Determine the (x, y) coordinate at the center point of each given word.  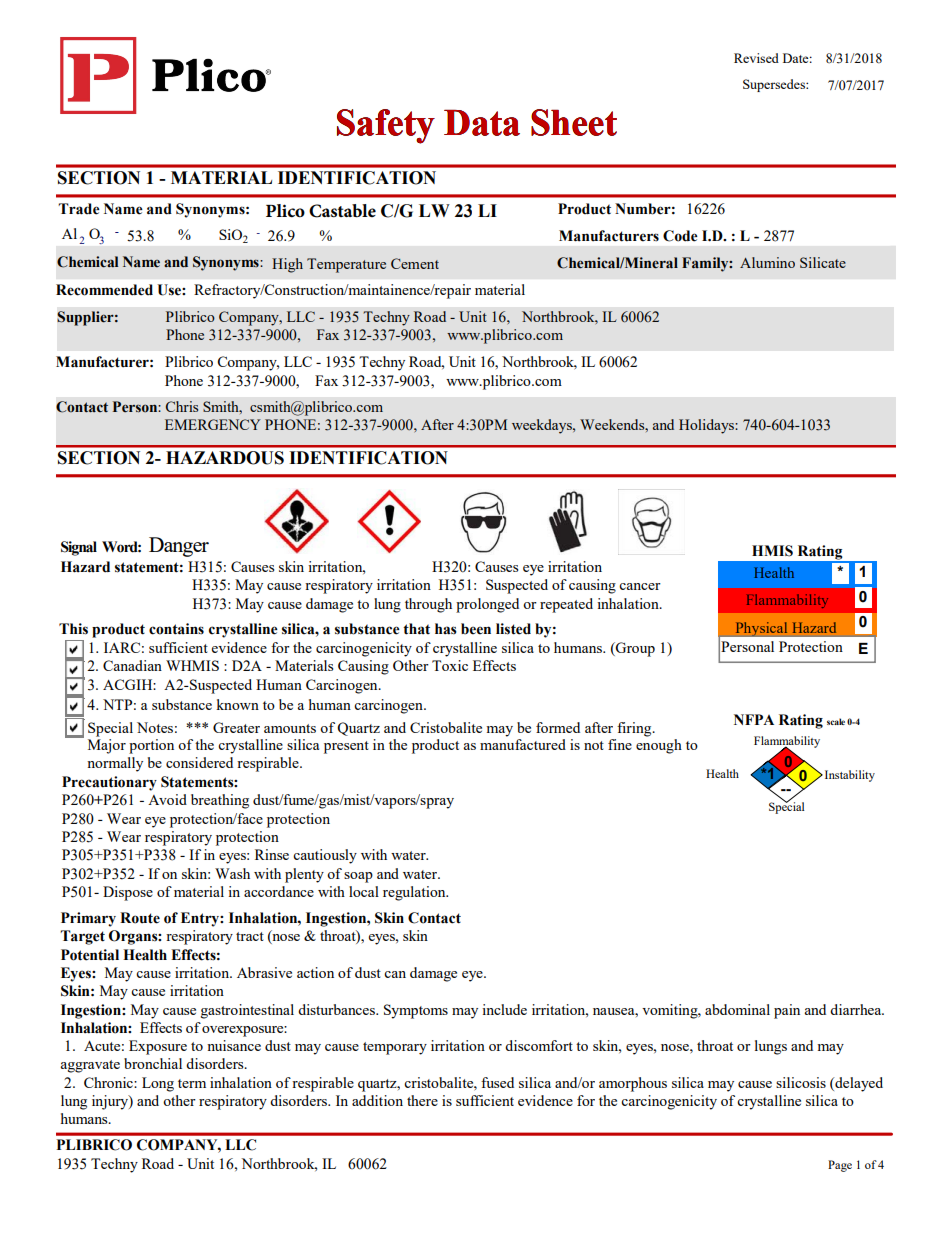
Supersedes (775, 85)
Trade (79, 209)
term (192, 1083)
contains (176, 629)
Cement (415, 263)
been (476, 629)
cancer (640, 586)
